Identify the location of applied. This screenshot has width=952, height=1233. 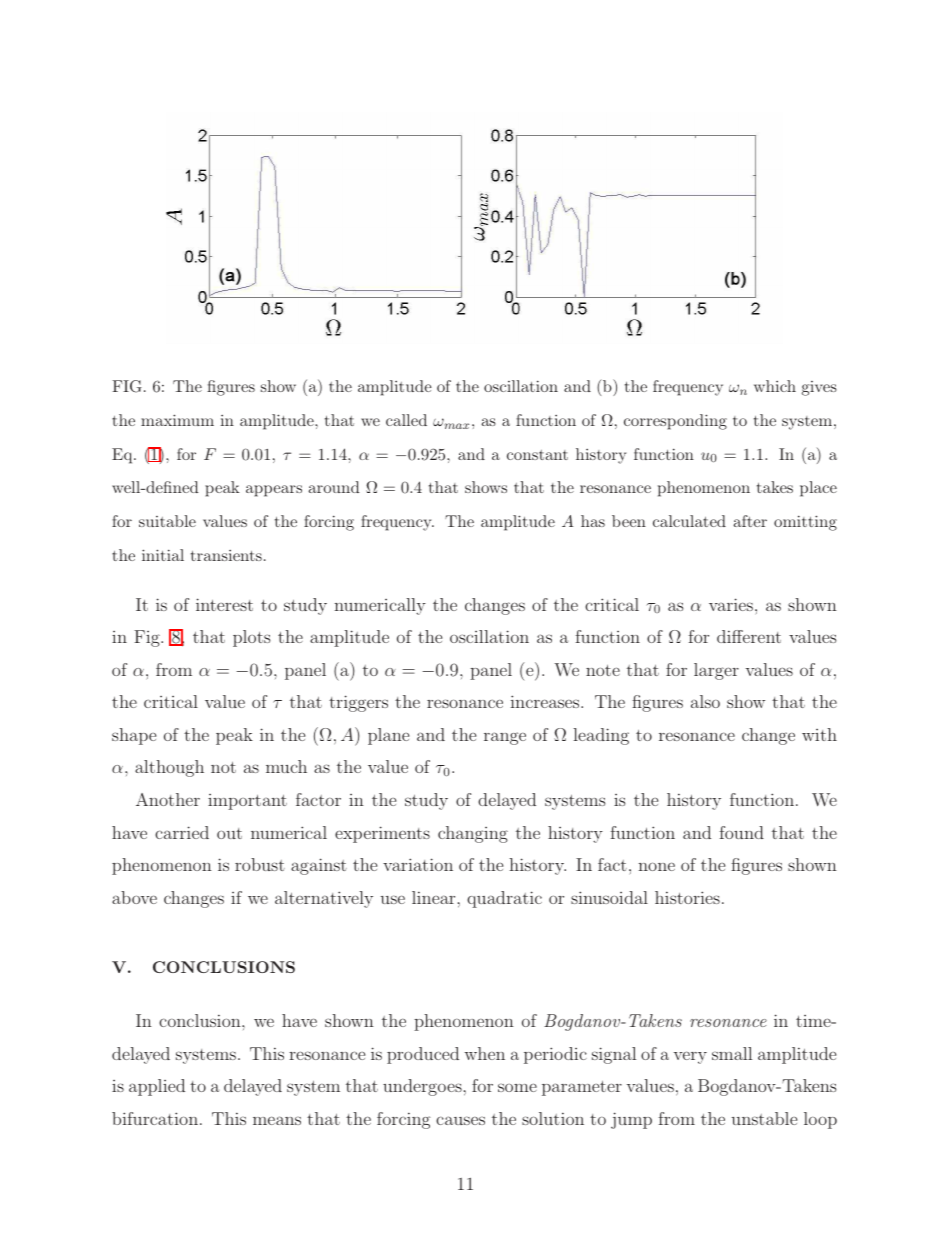
(157, 1087).
